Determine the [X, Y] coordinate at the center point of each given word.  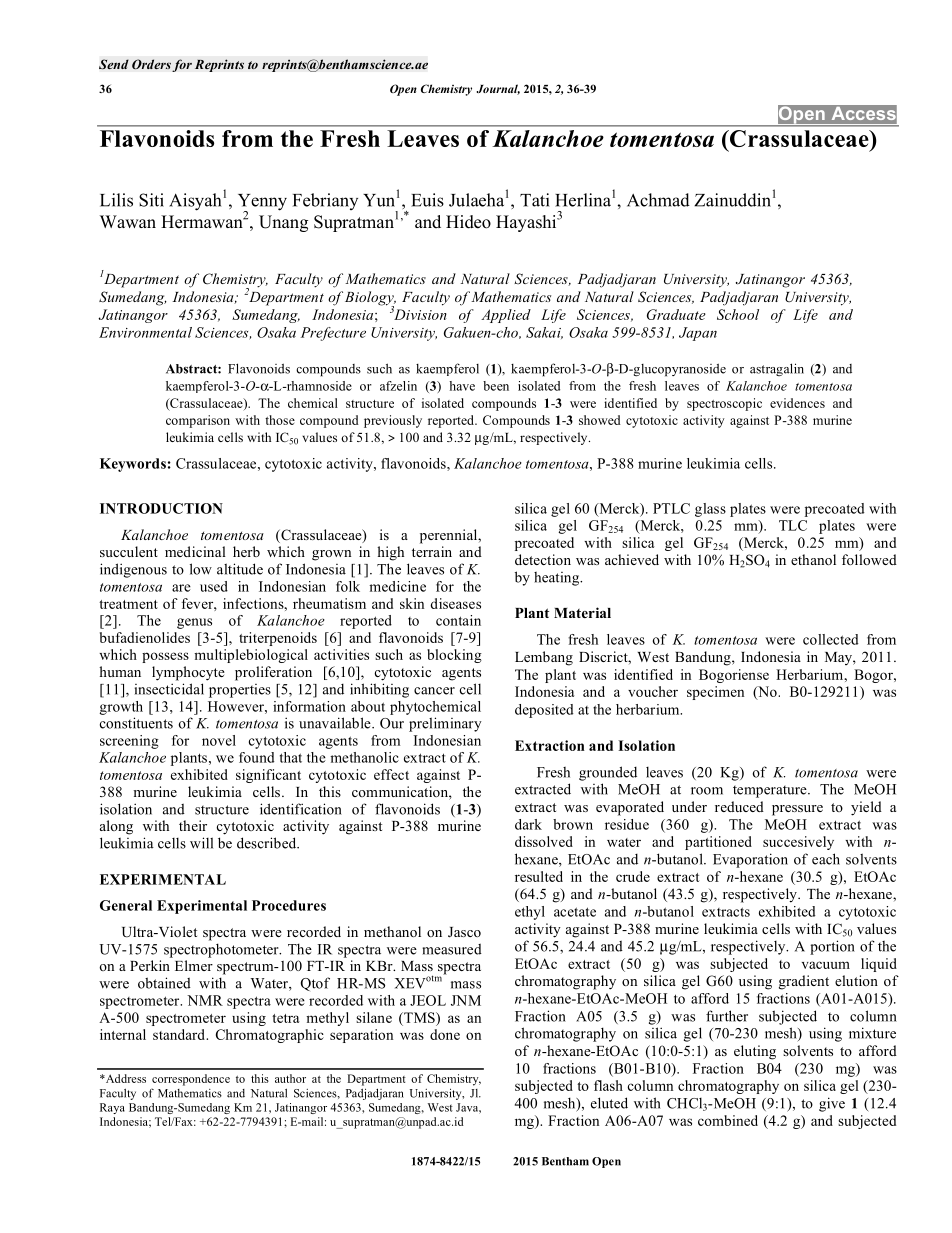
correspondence [191, 1080]
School [738, 314]
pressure [797, 810]
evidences [797, 403]
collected [831, 639]
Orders [151, 64]
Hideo [468, 222]
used [214, 586]
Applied [506, 316]
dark [528, 824]
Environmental [145, 332]
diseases [455, 603]
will [201, 843]
